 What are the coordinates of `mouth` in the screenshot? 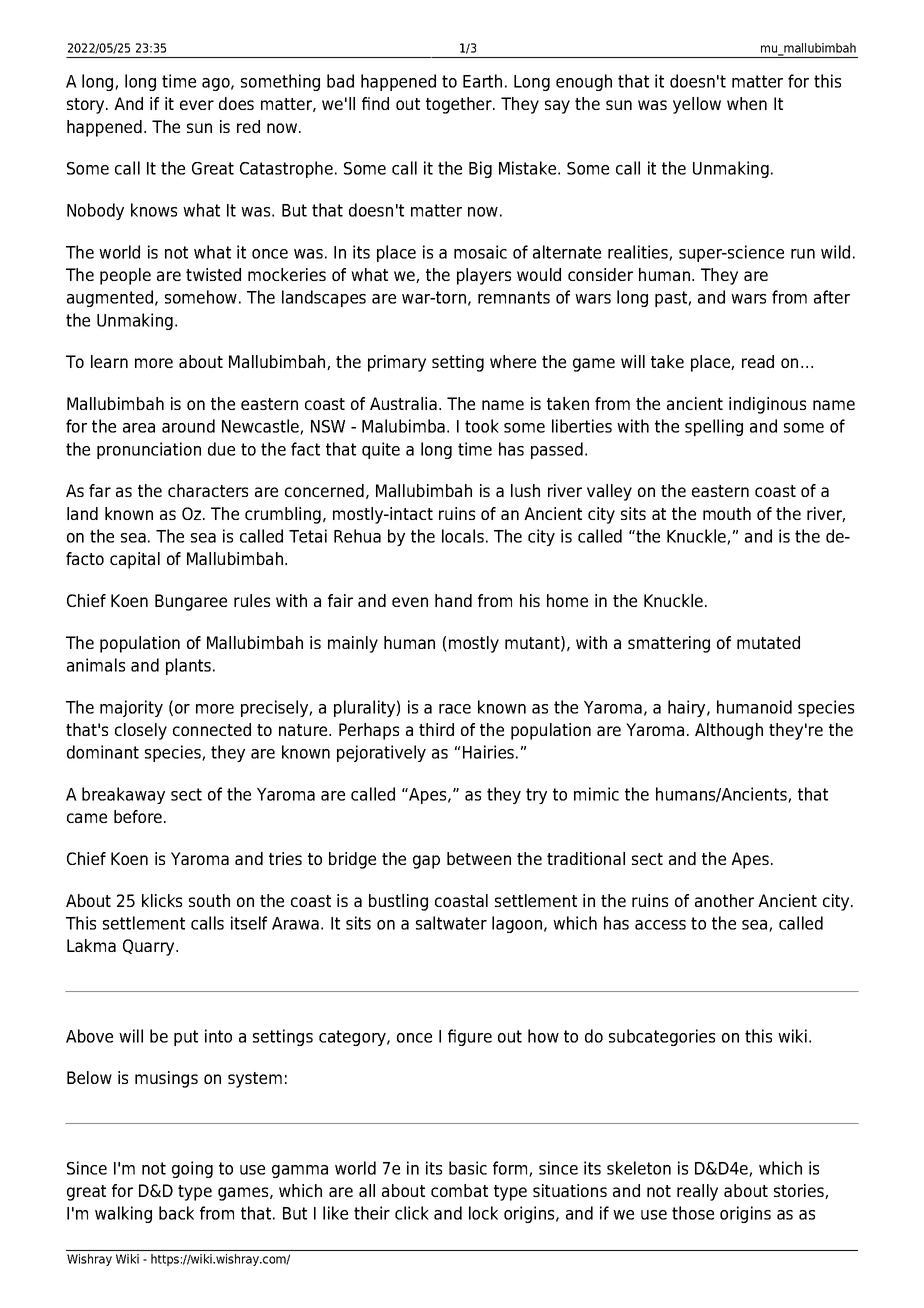 It's located at (727, 513).
